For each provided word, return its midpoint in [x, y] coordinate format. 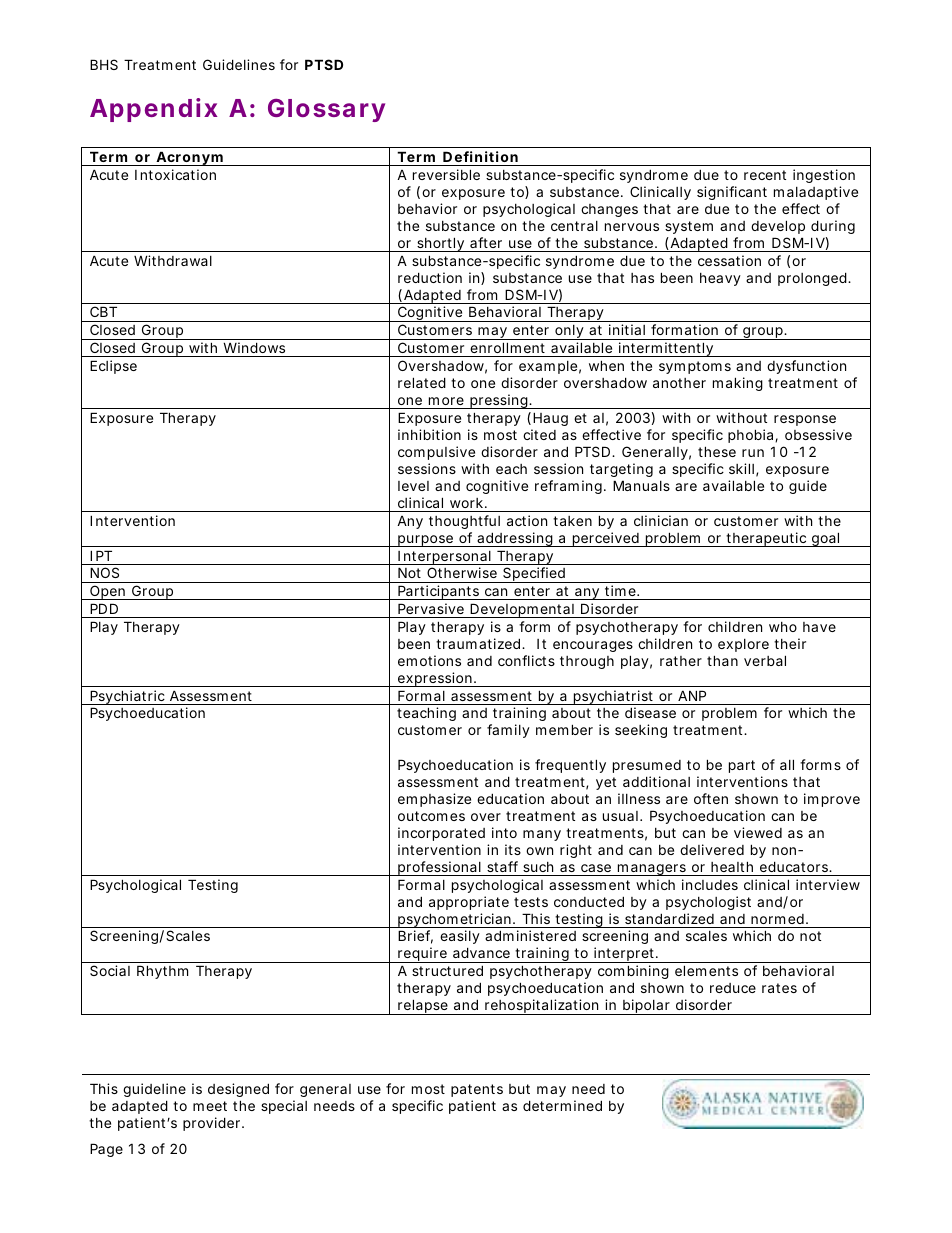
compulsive [436, 453]
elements [706, 970]
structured [447, 970]
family [508, 731]
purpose [425, 541]
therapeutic [766, 539]
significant [732, 193]
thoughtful [464, 522]
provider [211, 1124]
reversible [446, 174]
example [548, 367]
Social [110, 970]
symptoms [695, 367]
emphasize [434, 800]
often [711, 798]
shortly [440, 244]
